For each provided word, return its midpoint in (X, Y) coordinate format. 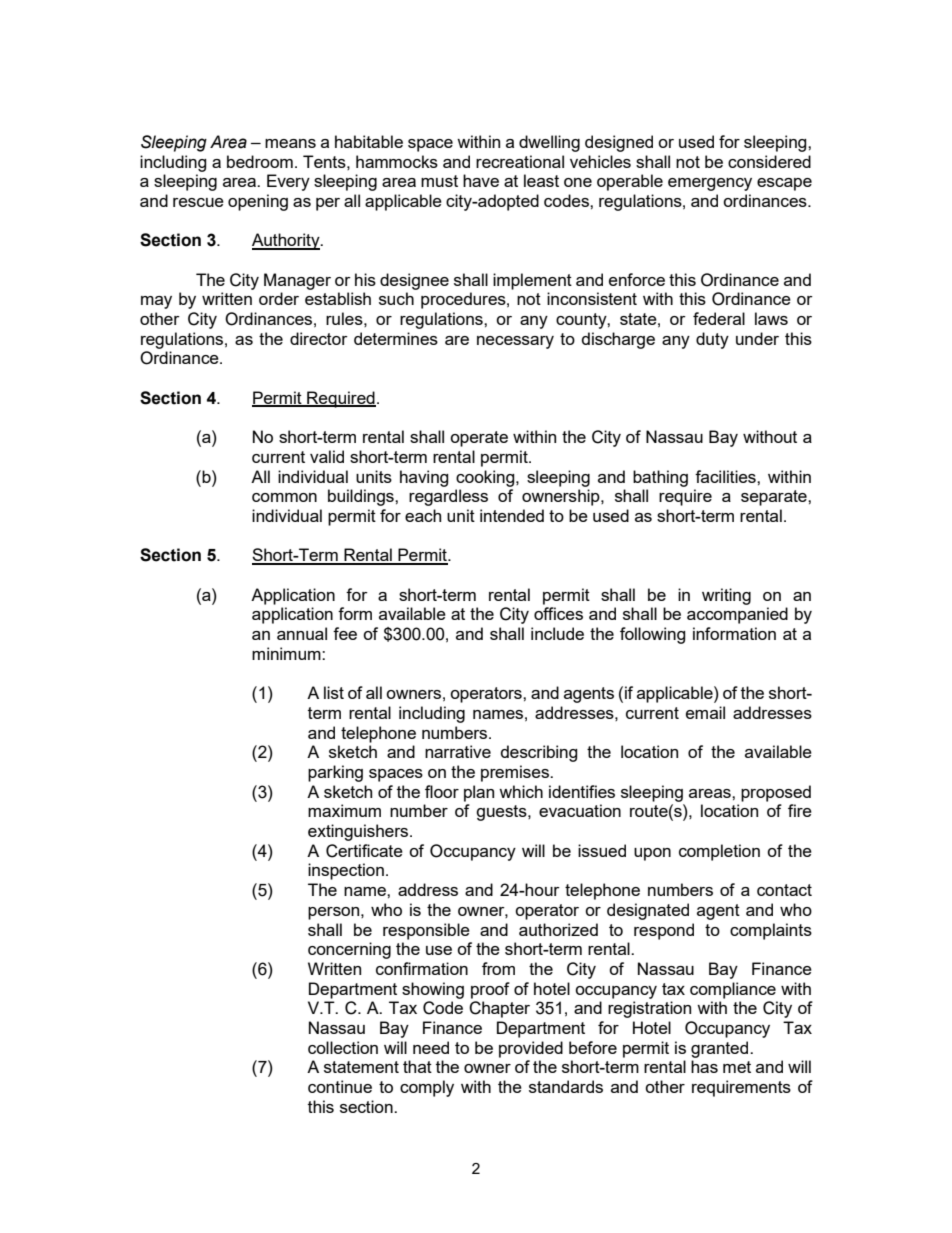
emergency (710, 184)
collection (343, 1047)
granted (721, 1049)
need (431, 1047)
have (481, 180)
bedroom (260, 161)
